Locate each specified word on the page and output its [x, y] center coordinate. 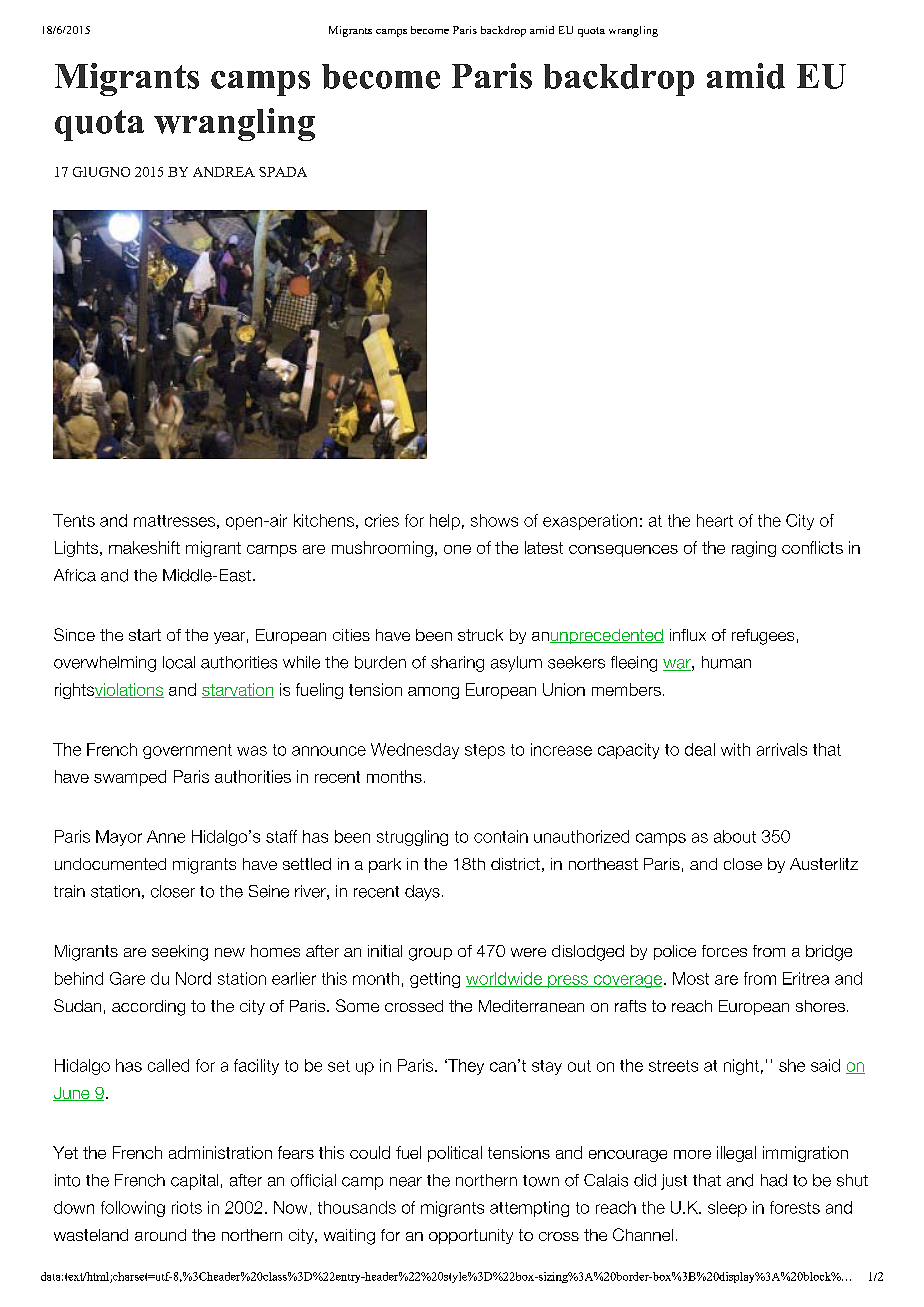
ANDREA [224, 172]
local [179, 662]
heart [715, 520]
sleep [727, 1209]
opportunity [471, 1236]
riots [187, 1207]
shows [494, 520]
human [726, 662]
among [433, 693]
